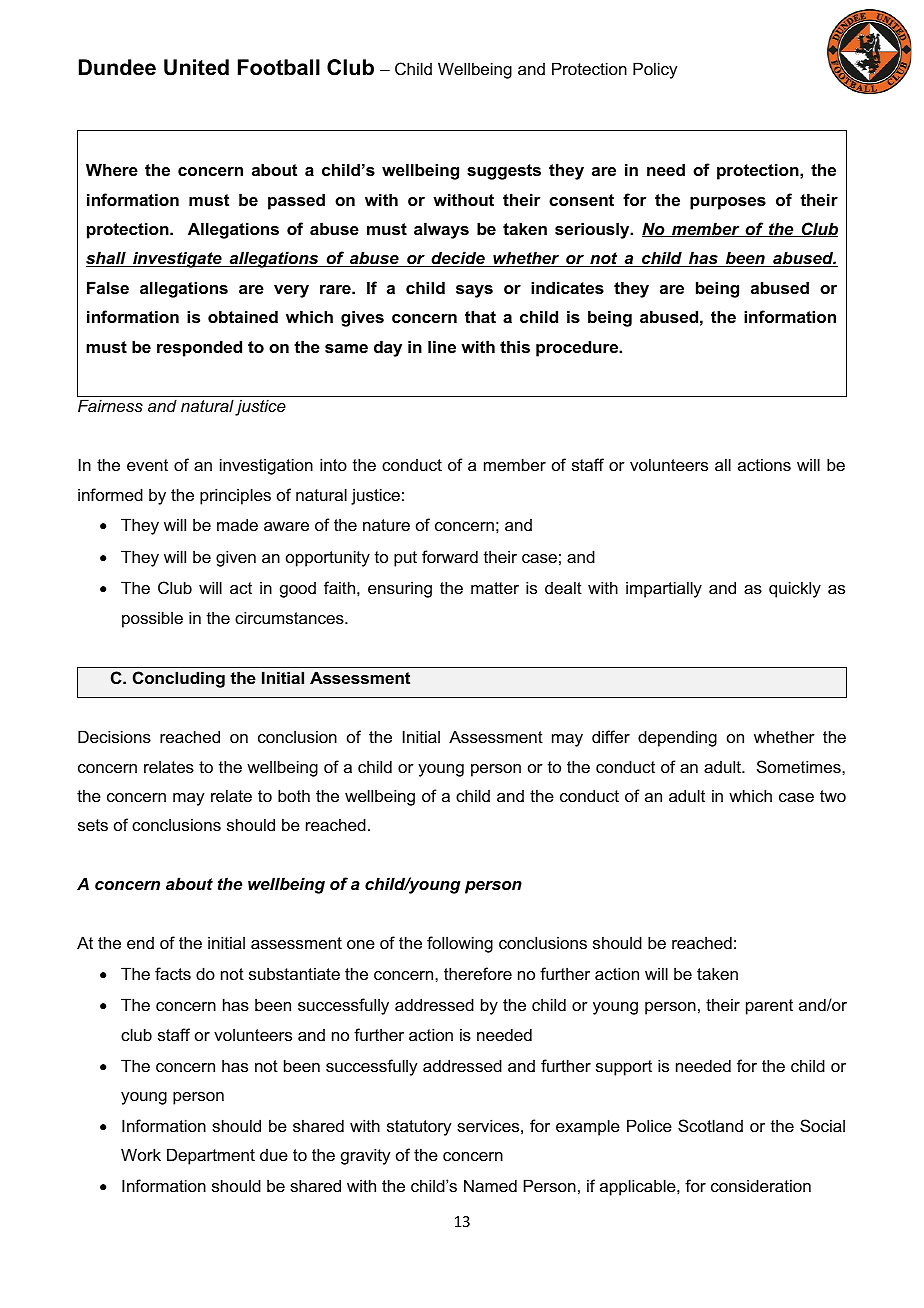  Describe the element at coordinates (386, 525) in the screenshot. I see `nature` at that location.
